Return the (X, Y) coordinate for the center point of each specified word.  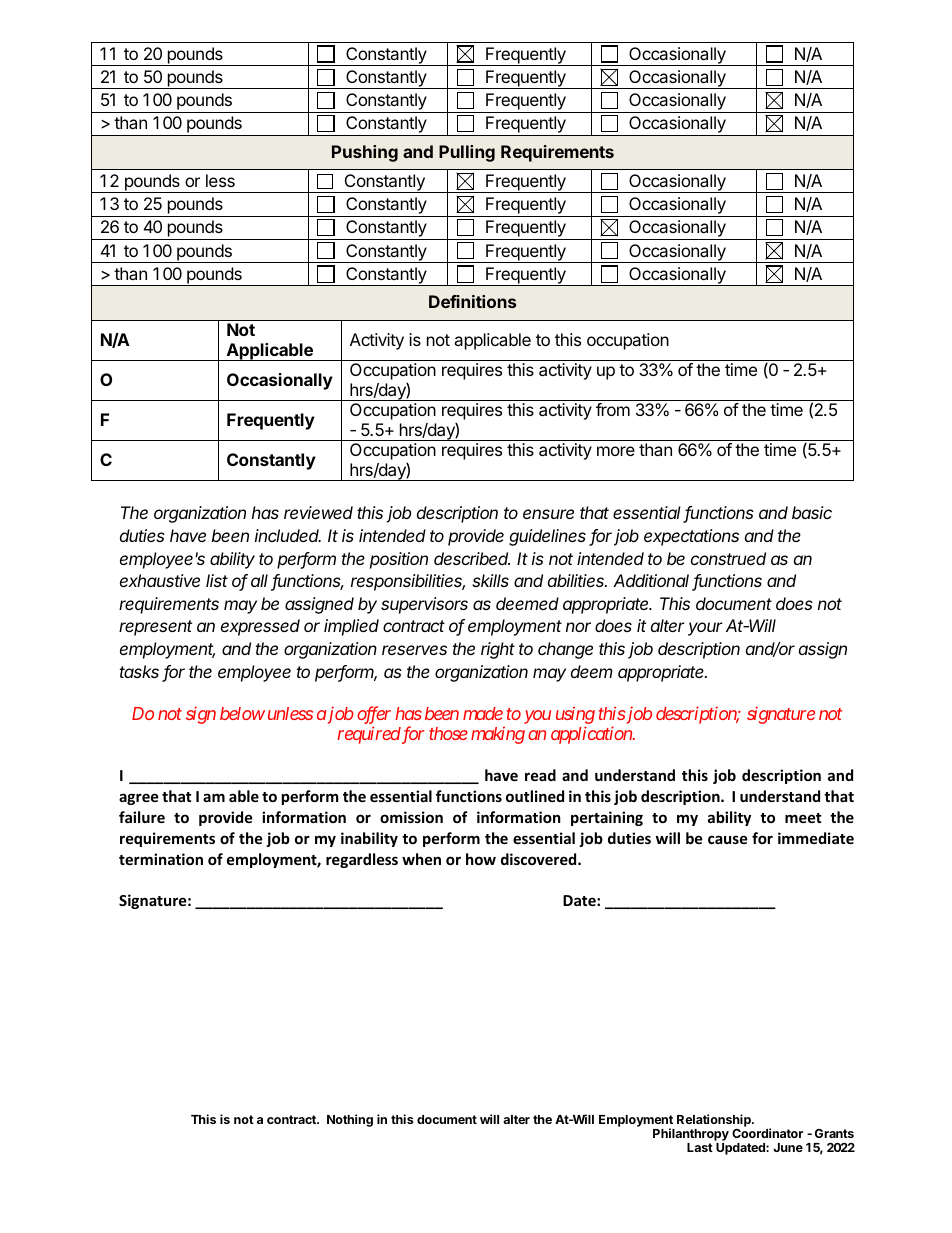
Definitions (472, 301)
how (481, 859)
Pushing (365, 153)
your (705, 629)
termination (161, 859)
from (613, 409)
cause (728, 839)
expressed (260, 627)
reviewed (318, 512)
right (498, 650)
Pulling (467, 153)
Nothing (350, 1120)
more (616, 451)
